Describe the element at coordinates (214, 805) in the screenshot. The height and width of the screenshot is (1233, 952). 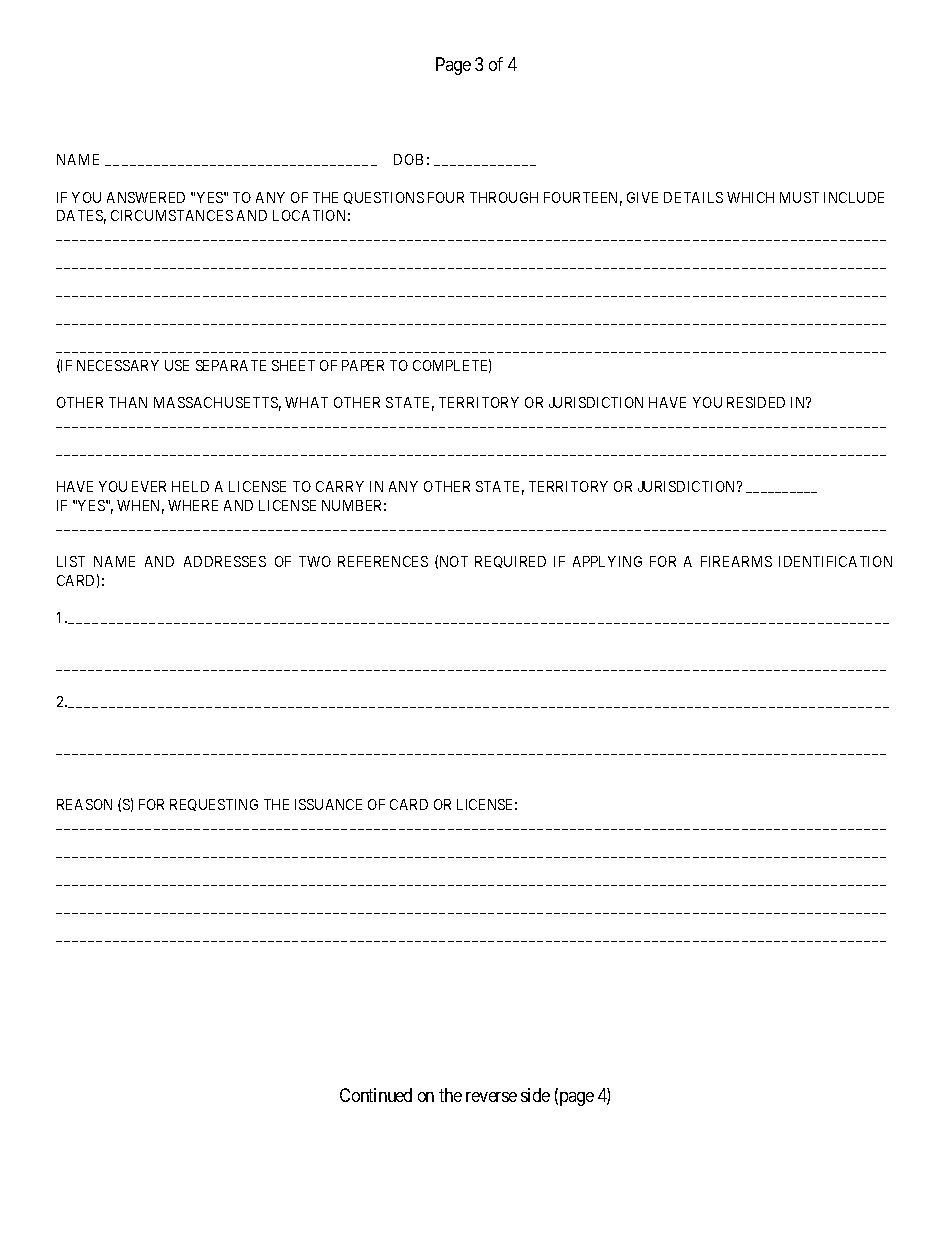
I see `REQUESTING` at that location.
